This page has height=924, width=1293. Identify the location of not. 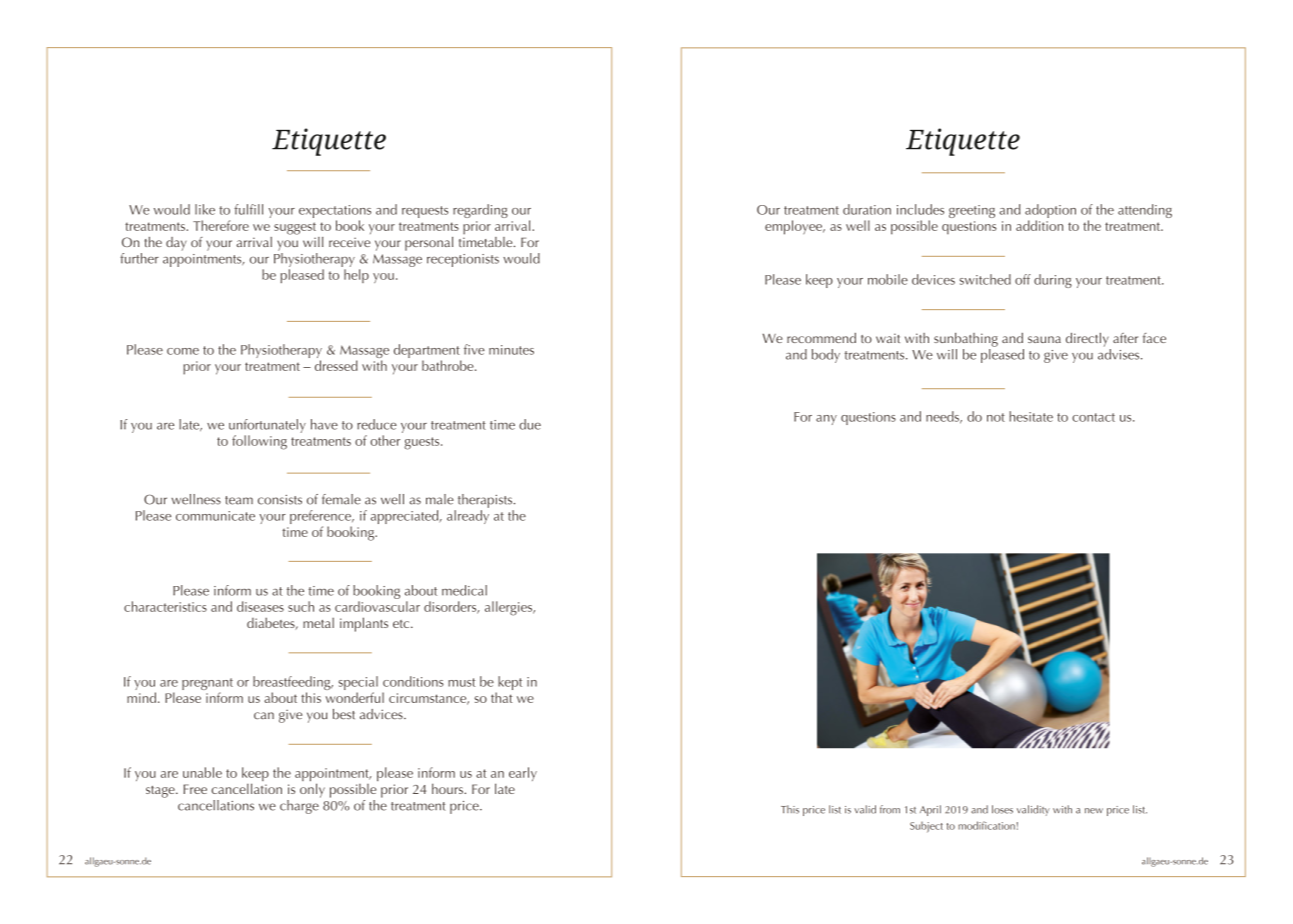
(996, 417).
